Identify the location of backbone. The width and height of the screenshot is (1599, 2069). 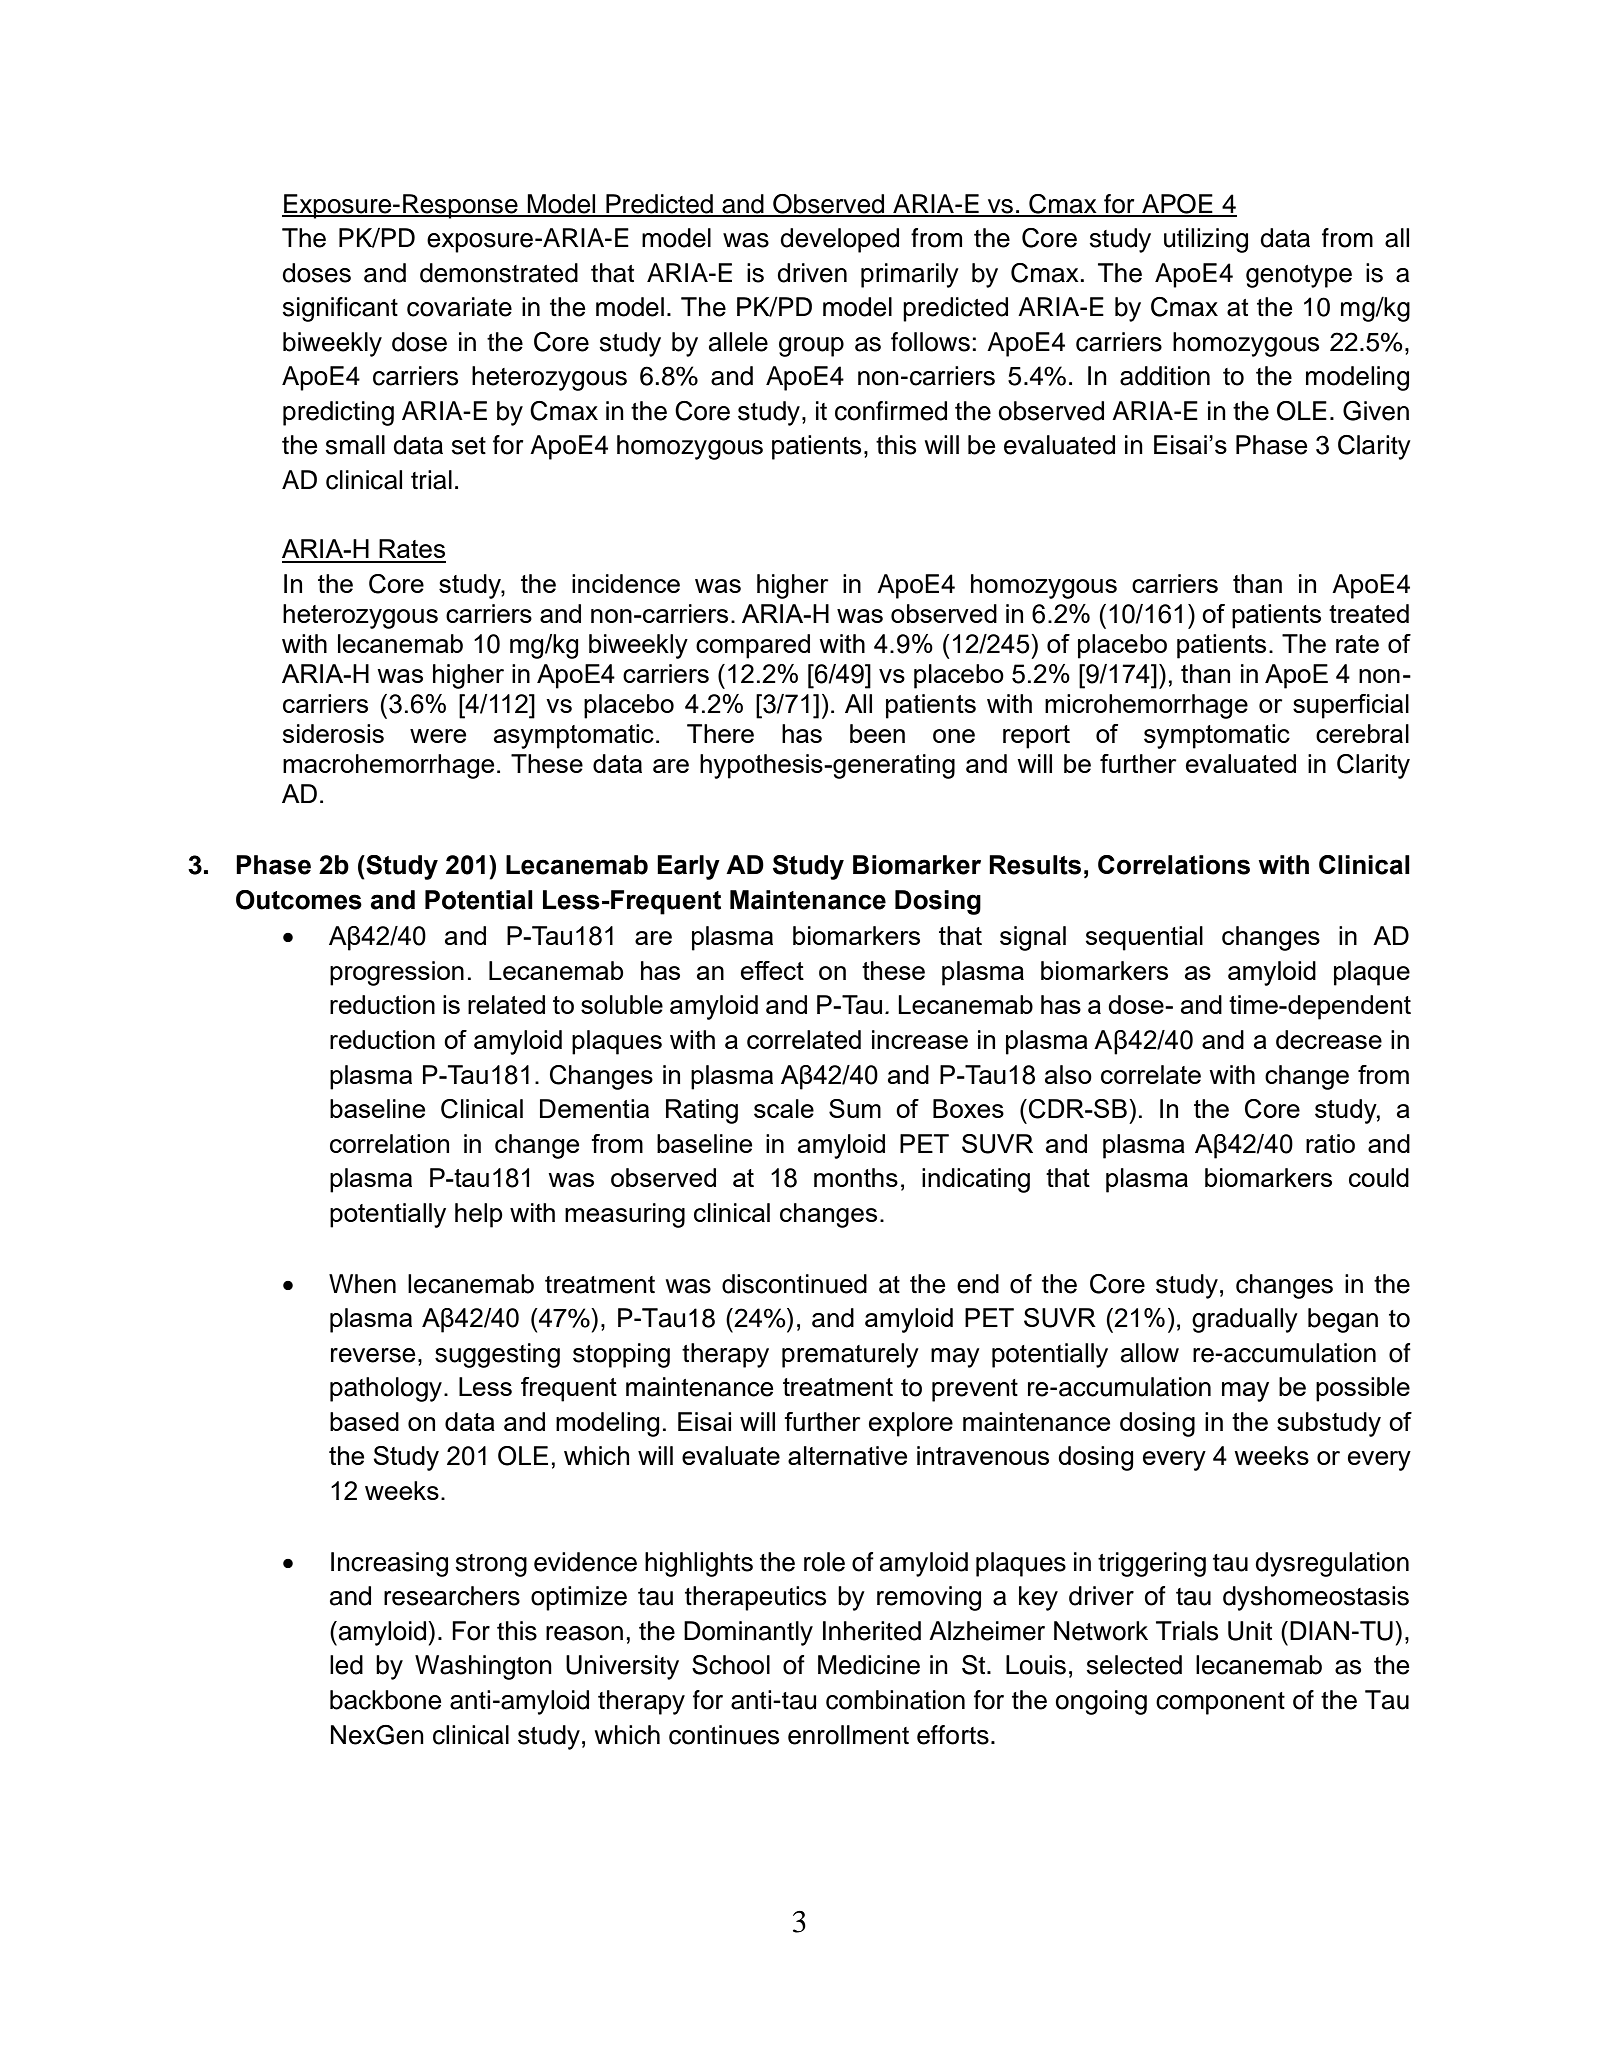
(385, 1700).
